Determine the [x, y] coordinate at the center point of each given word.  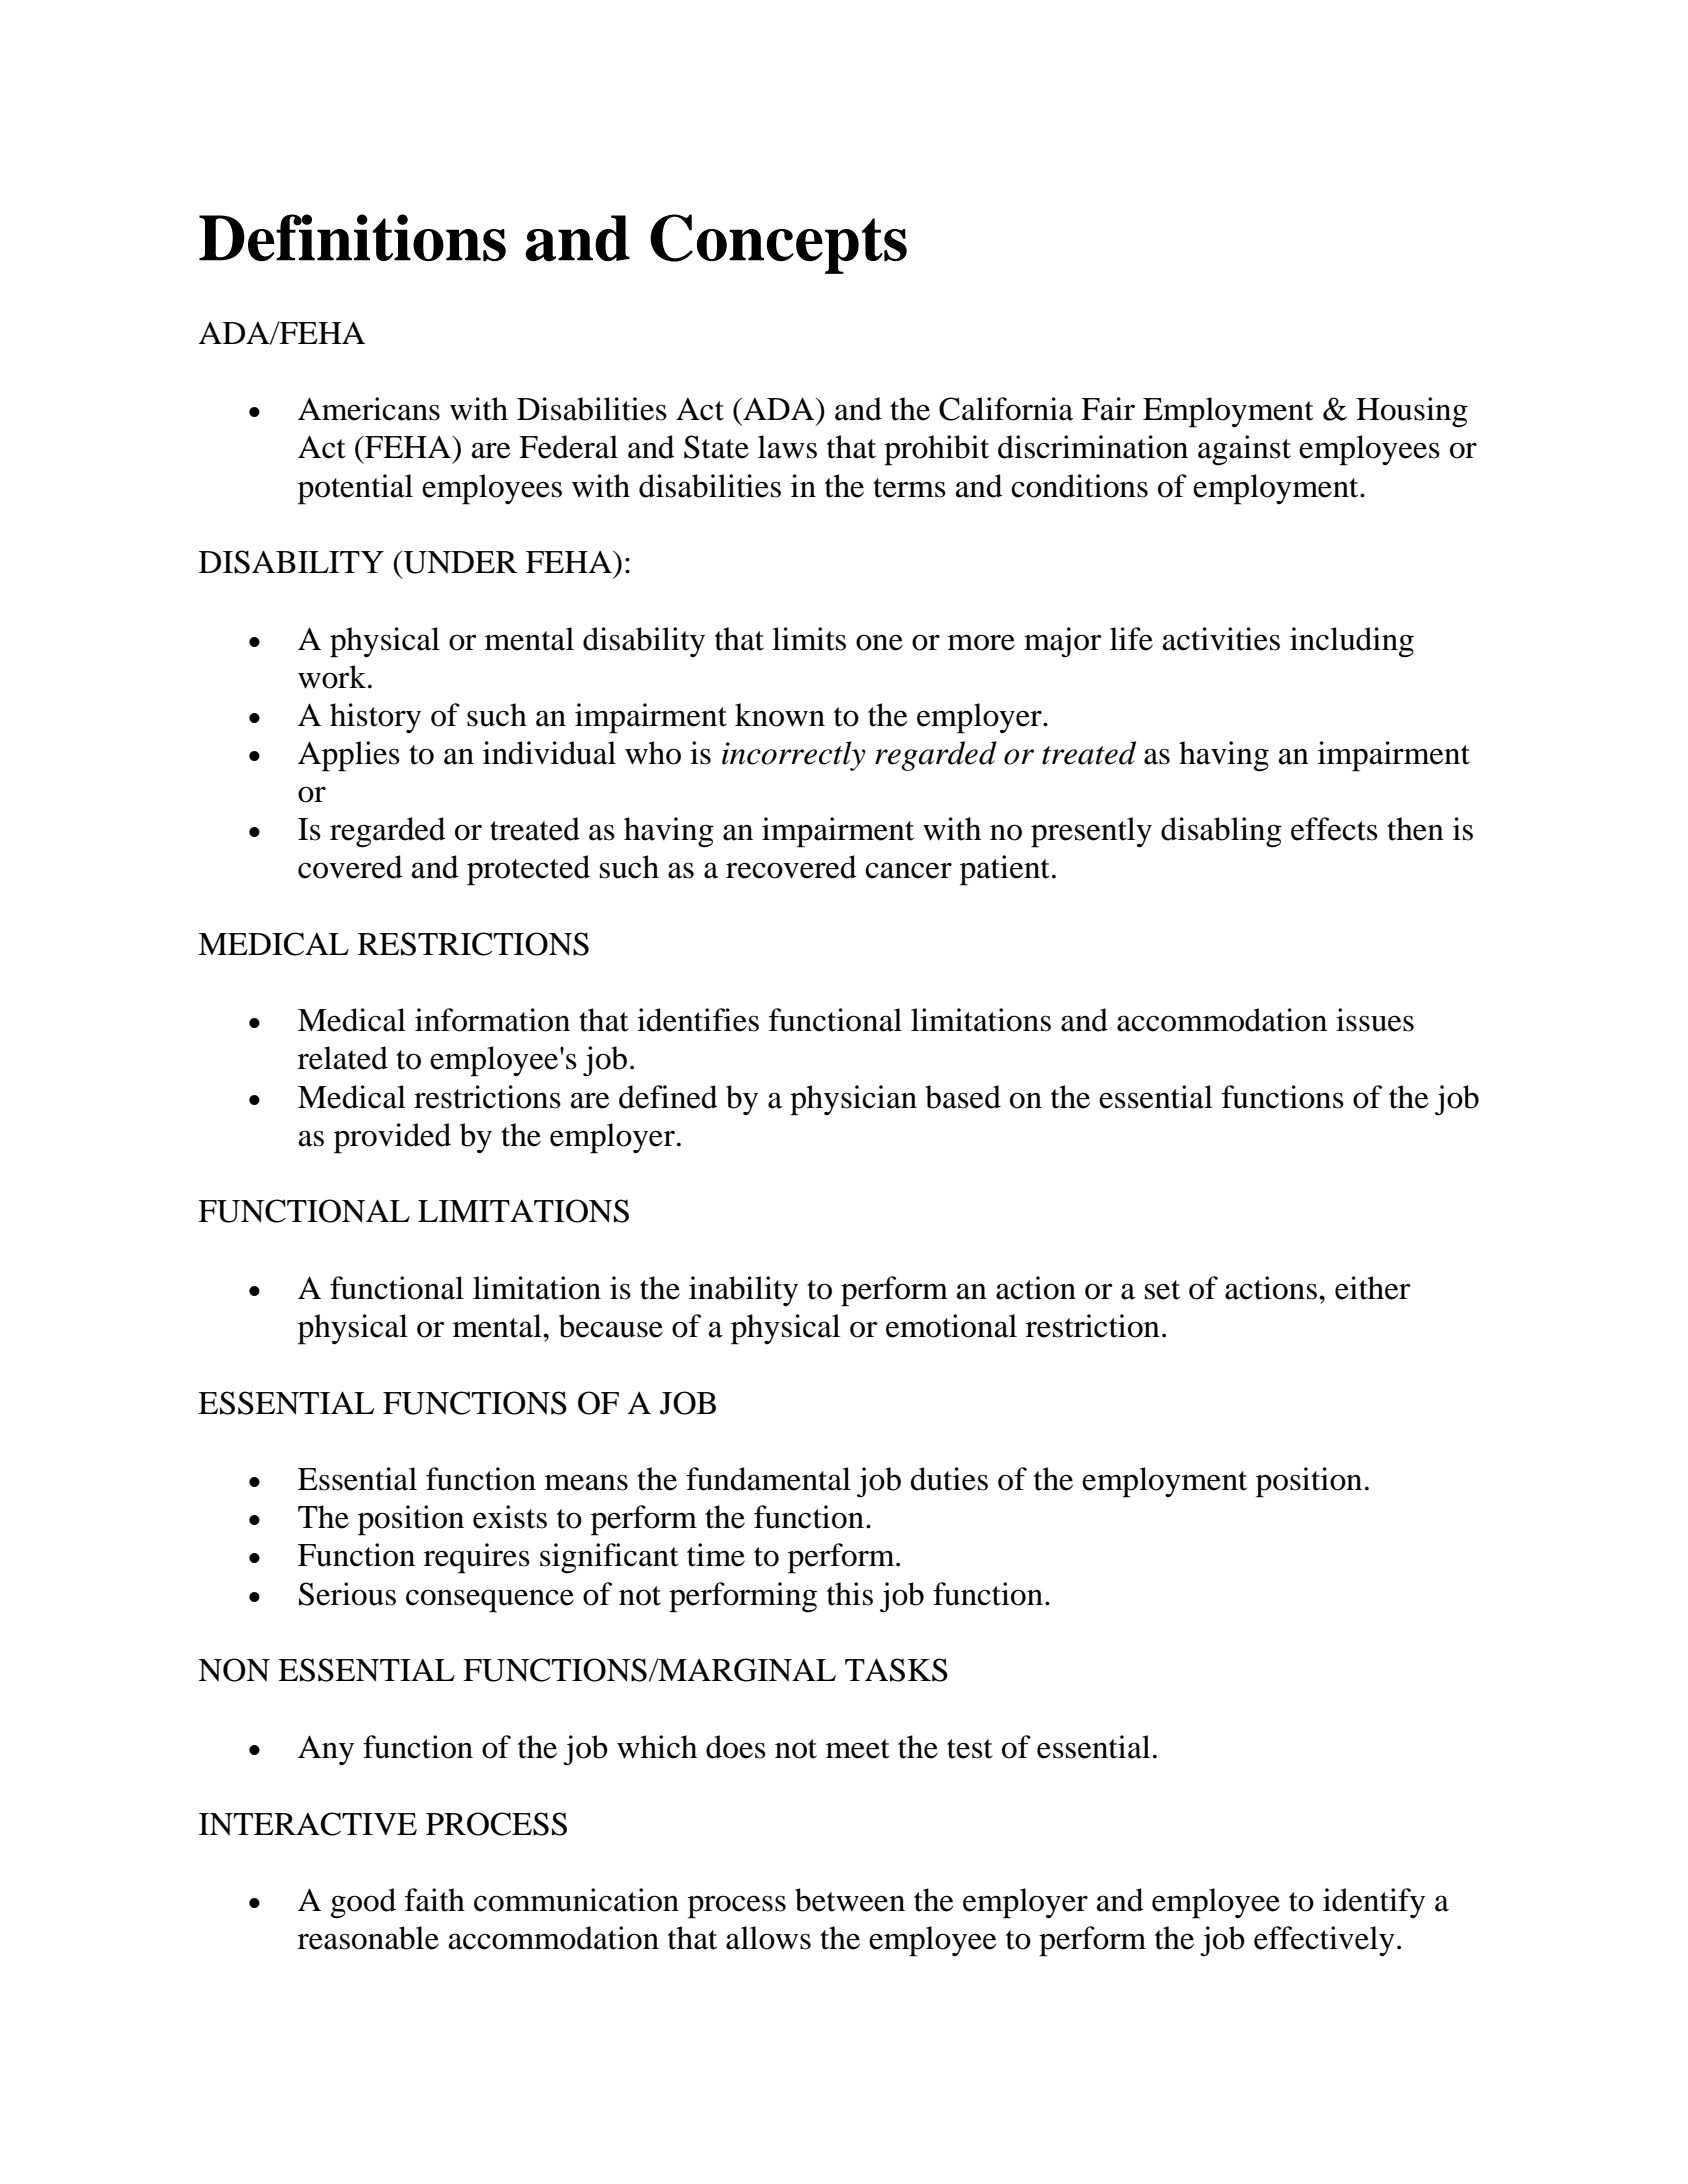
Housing [1412, 412]
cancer [908, 870]
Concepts [778, 244]
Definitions [352, 237]
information [492, 1020]
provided [392, 1138]
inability [743, 1291]
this [850, 1594]
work [333, 677]
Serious [347, 1594]
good [363, 1903]
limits [809, 639]
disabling [1221, 832]
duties [949, 1479]
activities [1221, 639]
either [1372, 1288]
